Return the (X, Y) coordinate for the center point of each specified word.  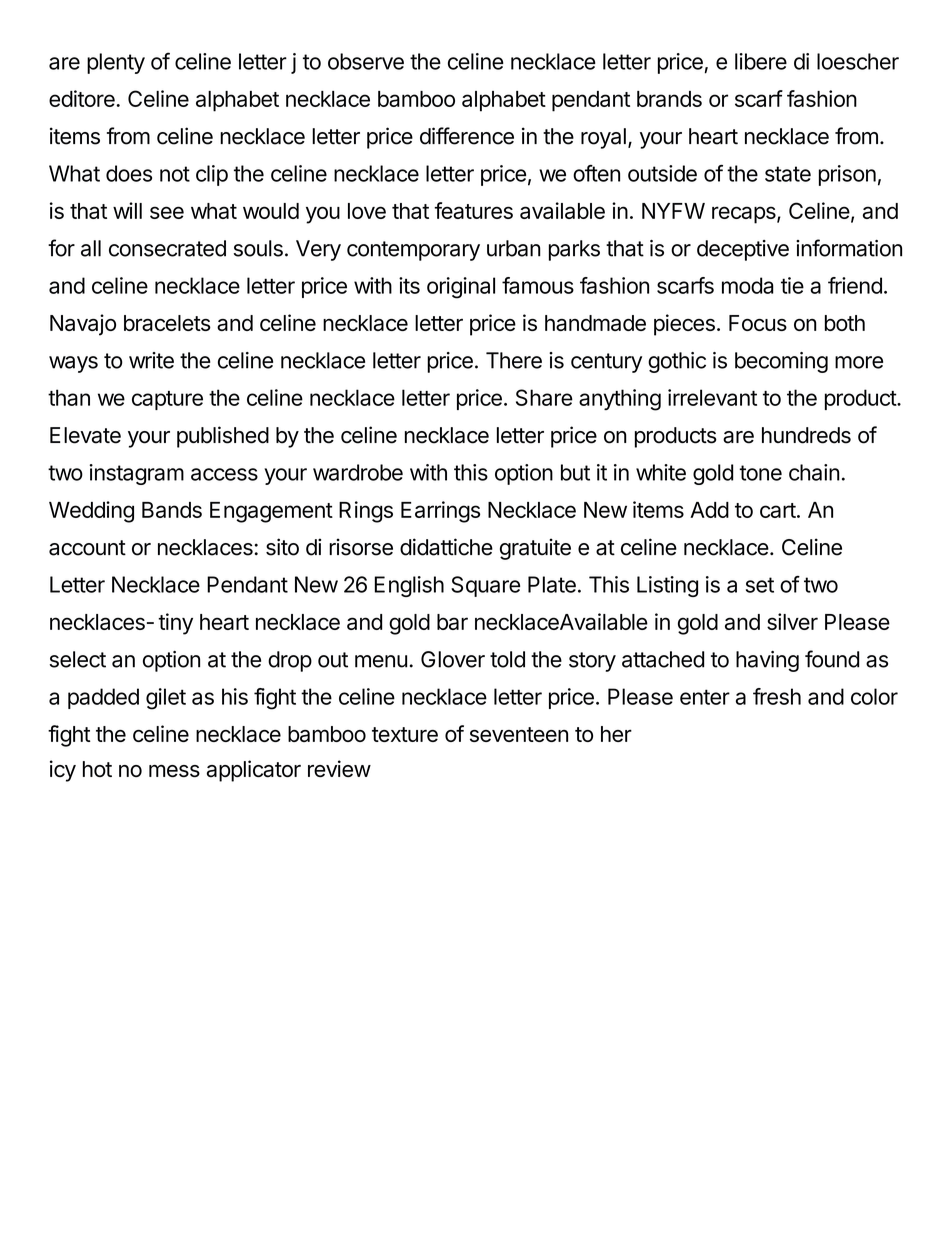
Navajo (83, 325)
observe (366, 61)
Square (485, 586)
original (461, 288)
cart (778, 510)
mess (174, 771)
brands (669, 99)
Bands (172, 510)
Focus (758, 323)
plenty (116, 63)
